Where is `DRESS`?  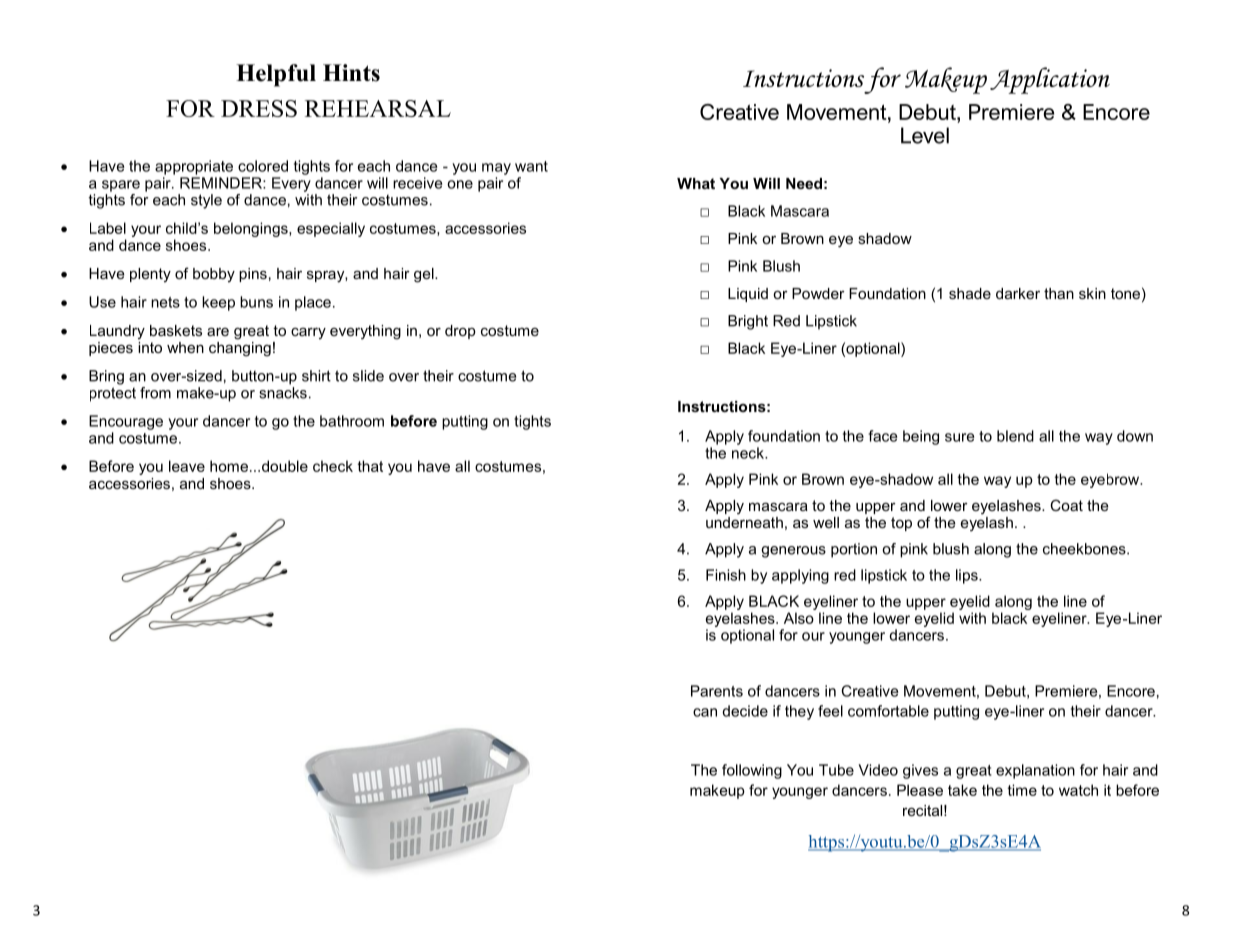
DRESS is located at coordinates (259, 108).
